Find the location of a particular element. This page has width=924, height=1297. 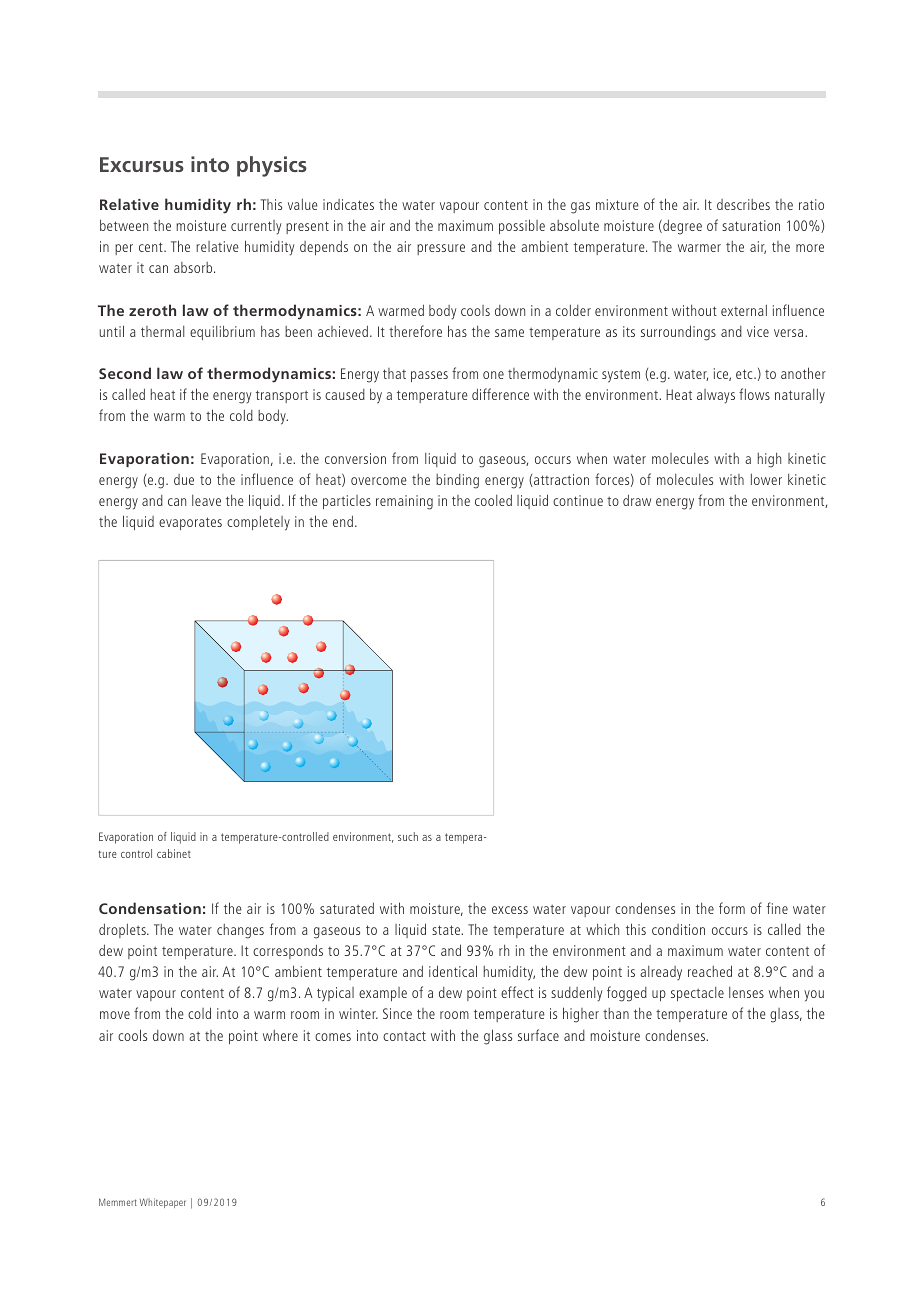

evaporates is located at coordinates (190, 523).
